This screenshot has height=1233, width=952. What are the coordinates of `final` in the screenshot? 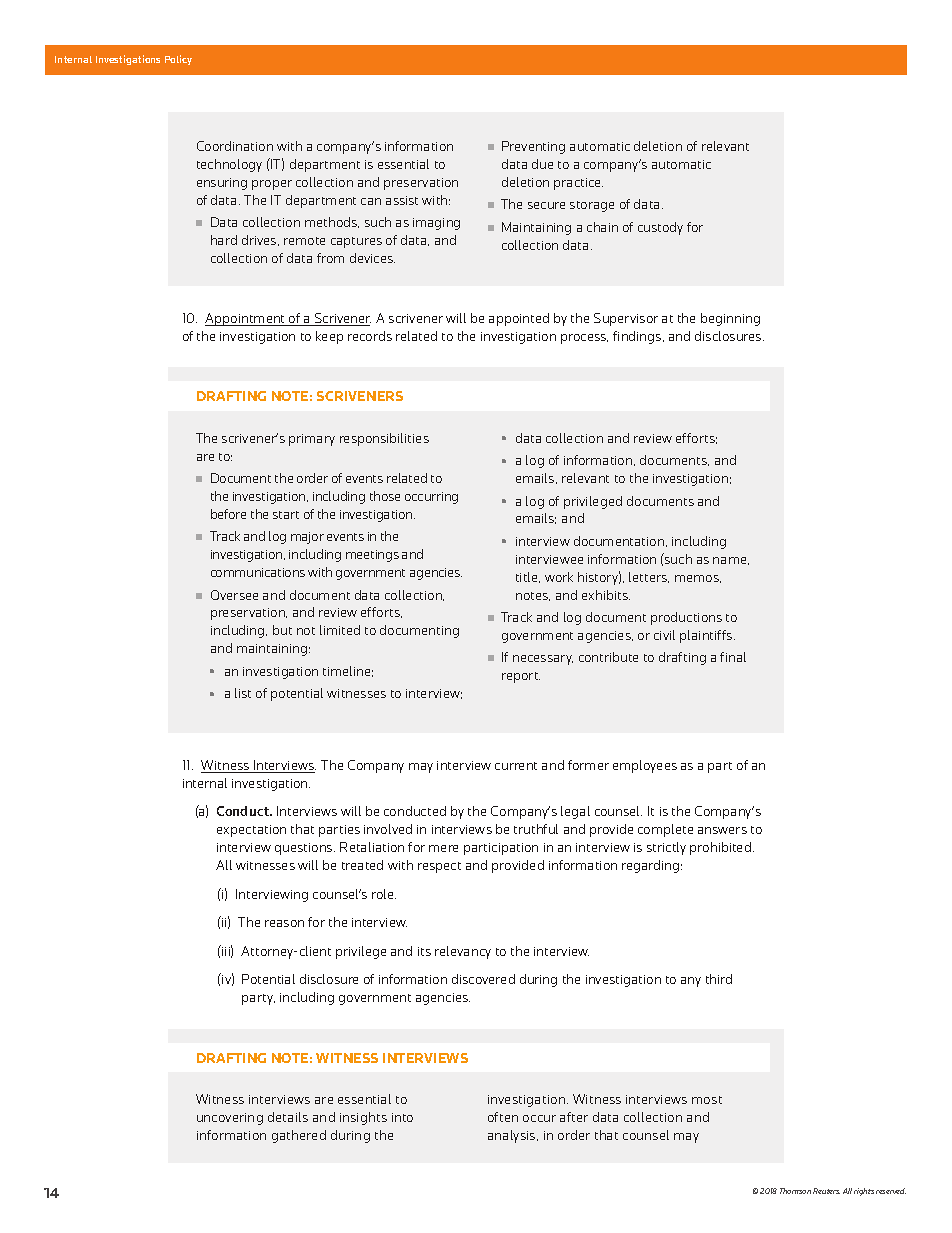 It's located at (733, 657).
